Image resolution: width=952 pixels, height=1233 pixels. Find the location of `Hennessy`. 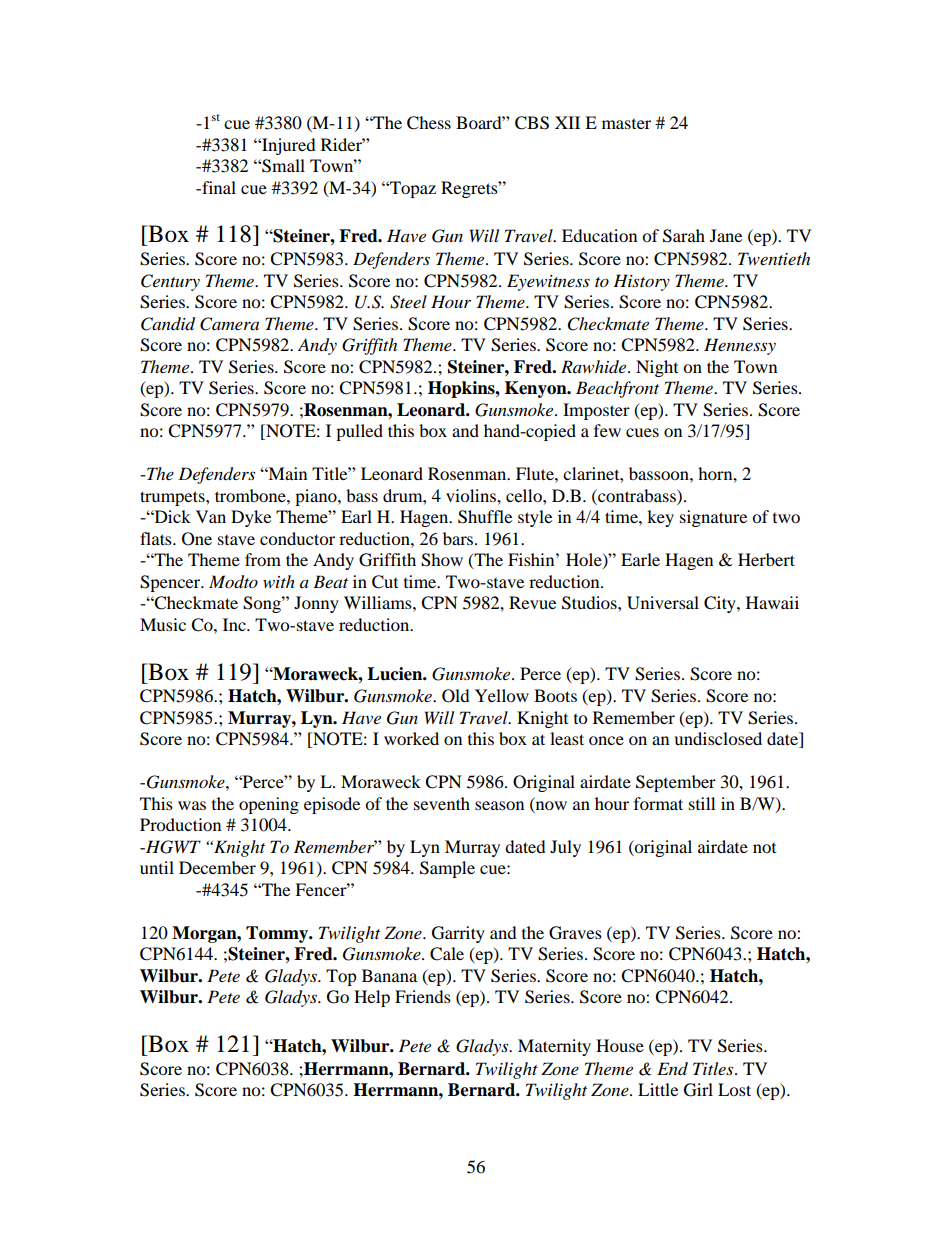

Hennessy is located at coordinates (740, 346).
